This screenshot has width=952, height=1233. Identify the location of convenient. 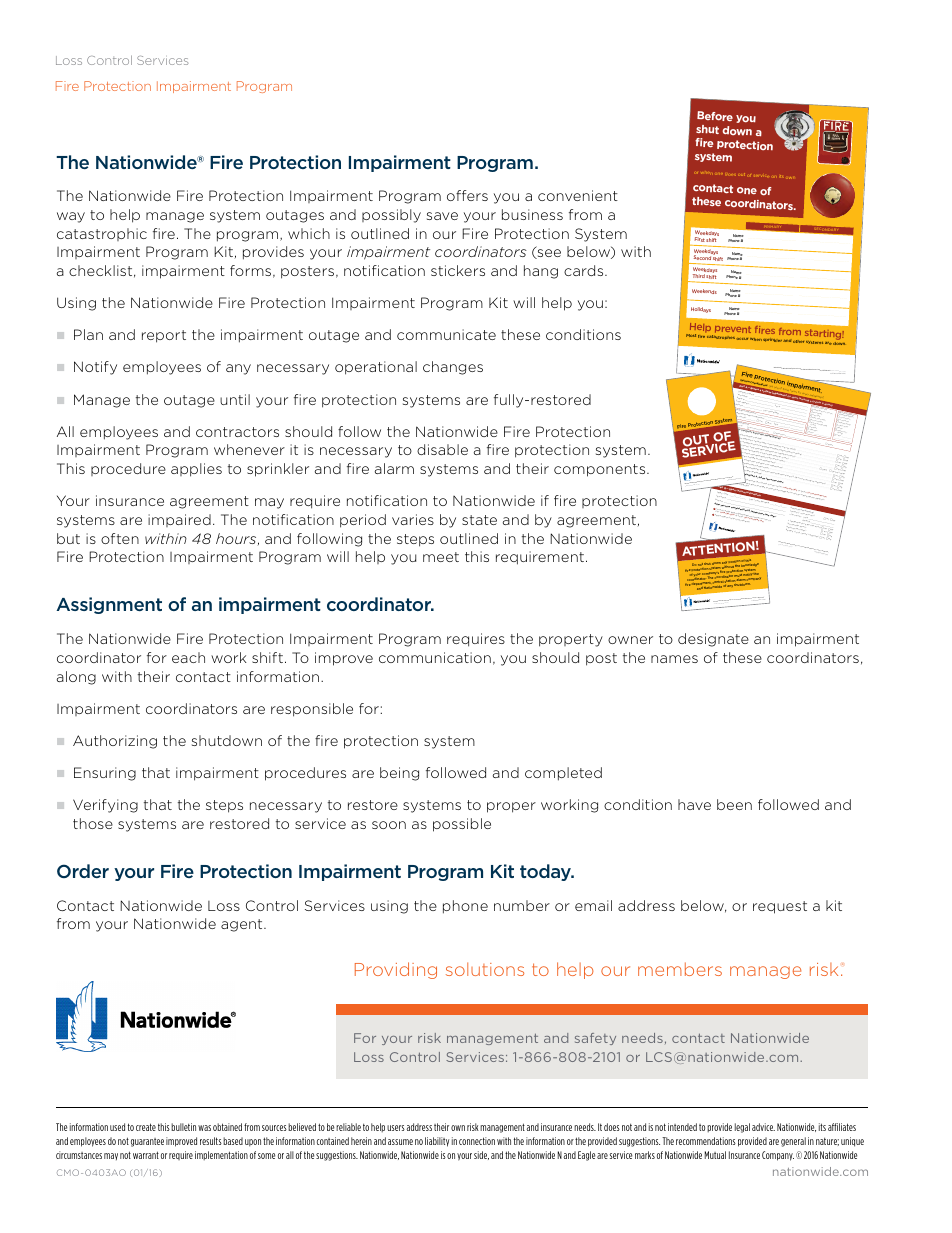
(578, 195).
